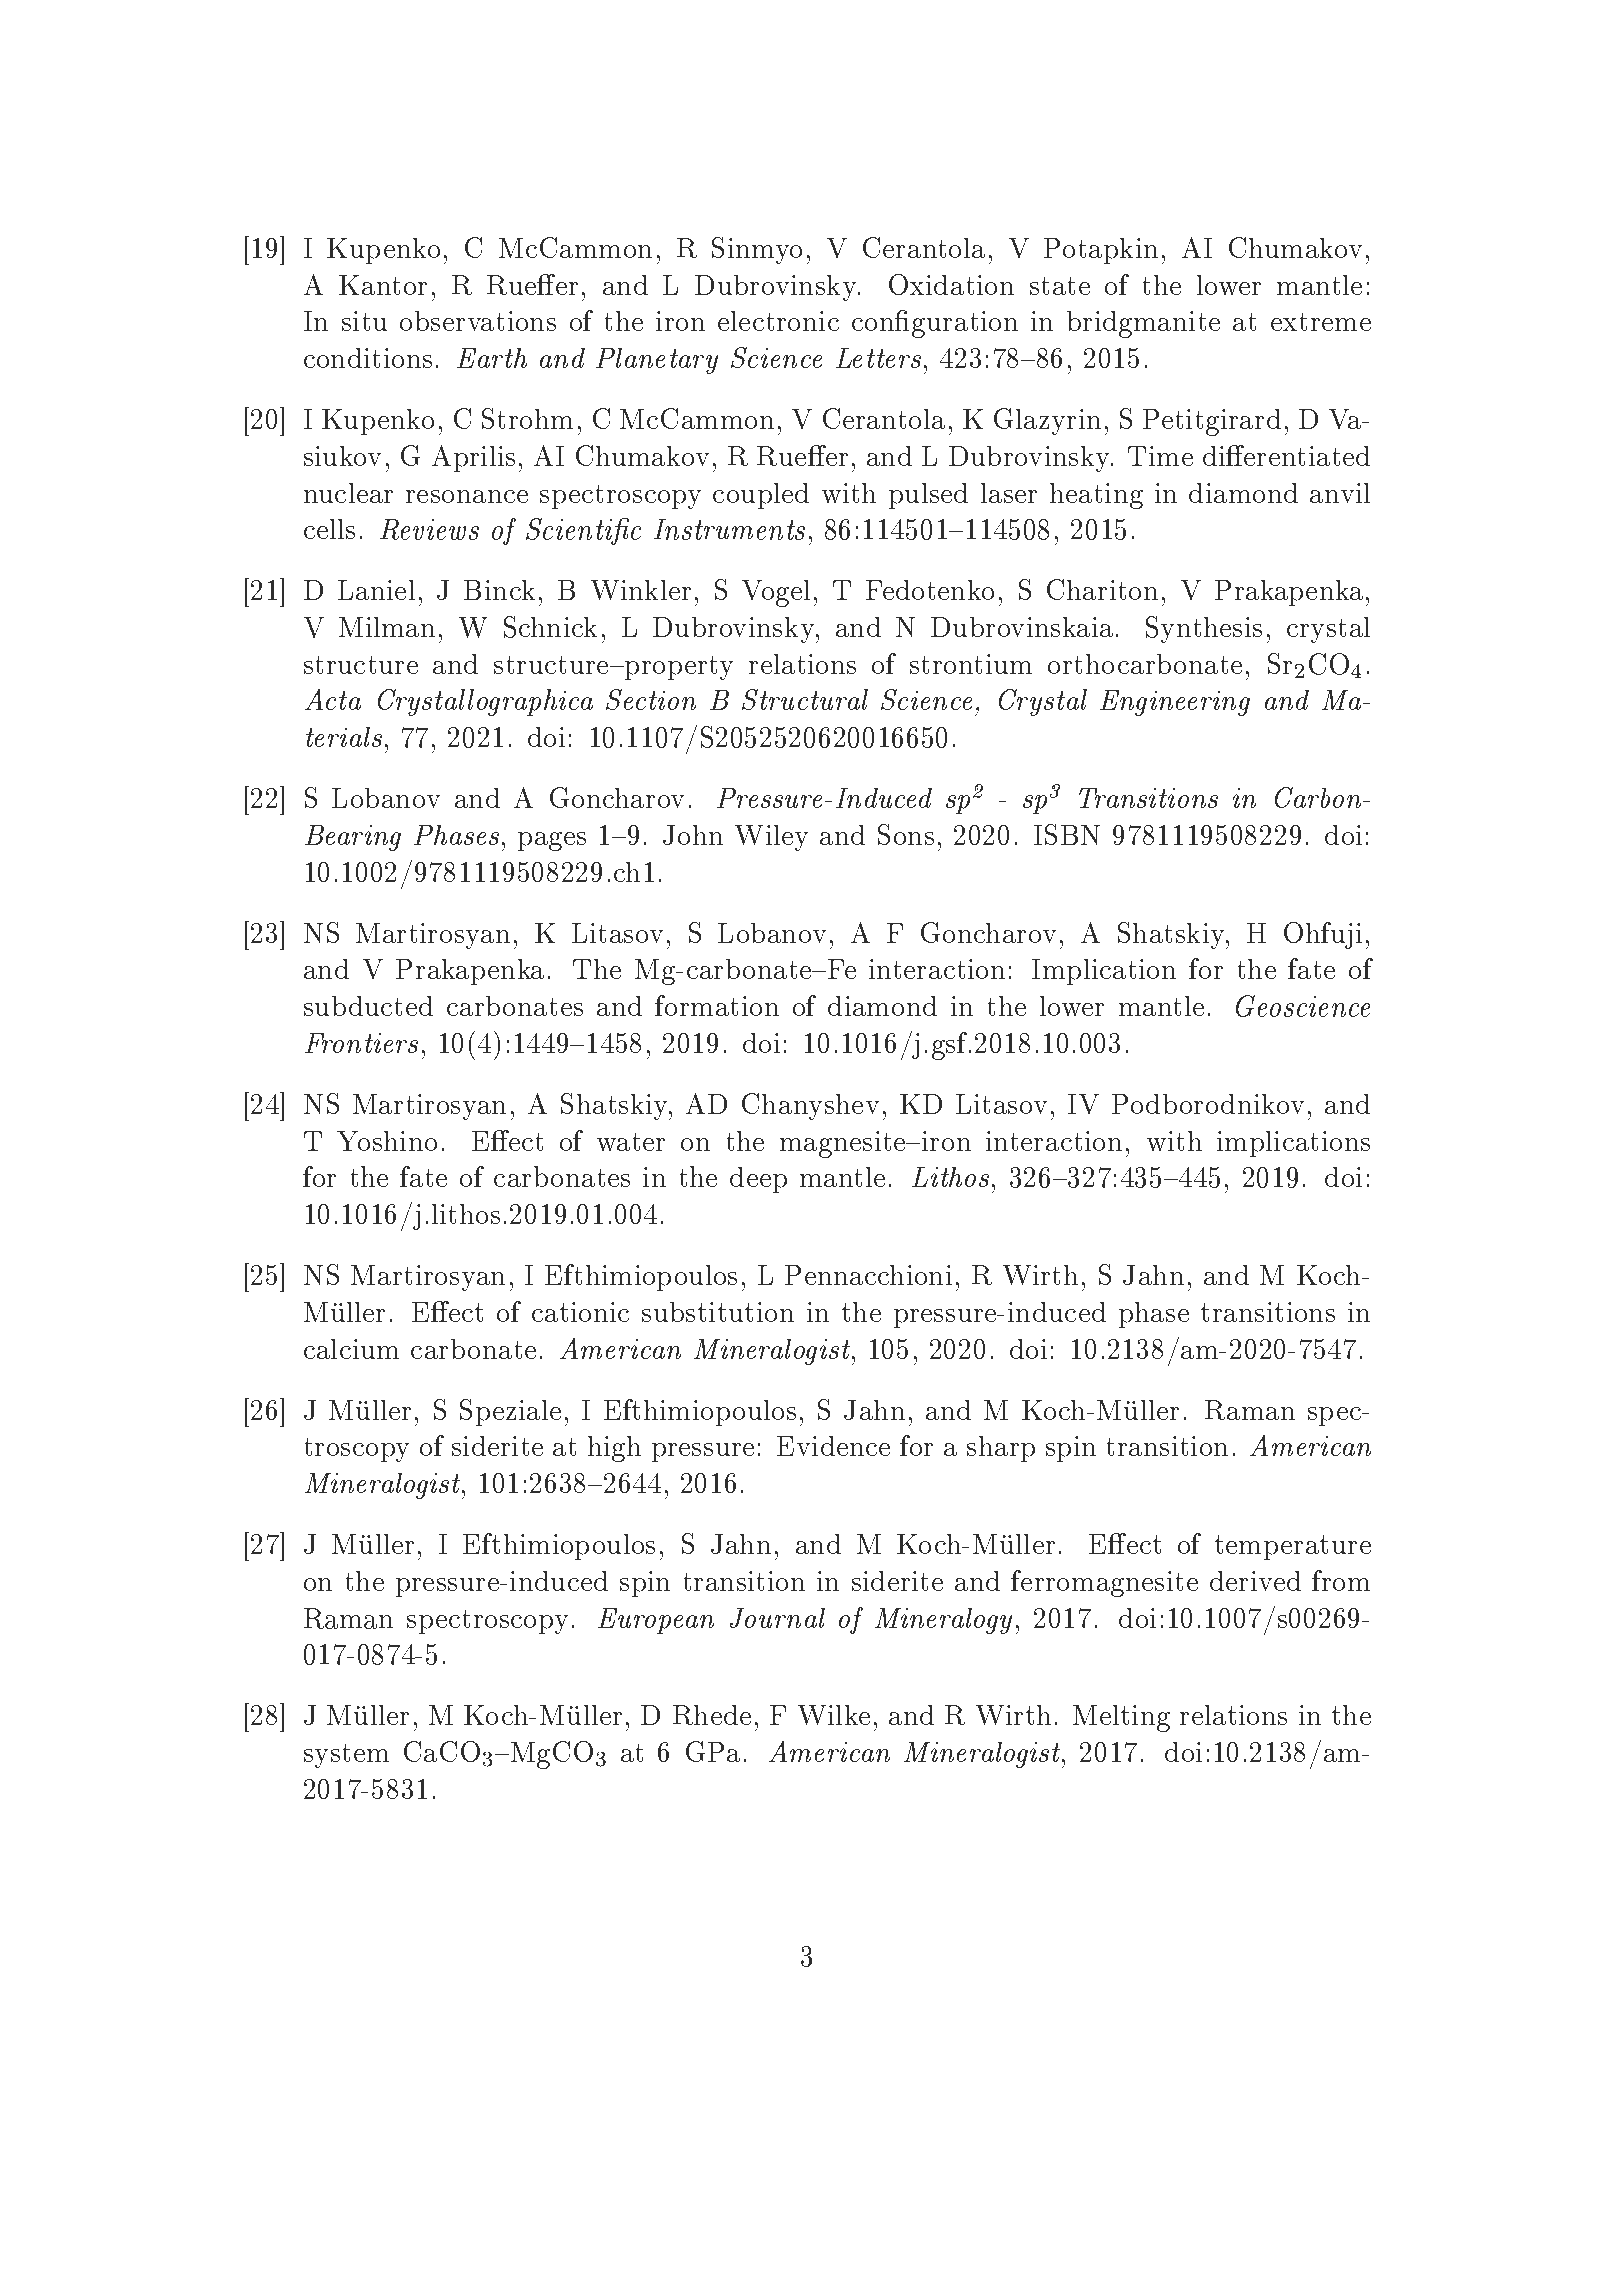 Image resolution: width=1614 pixels, height=2282 pixels. What do you see at coordinates (1321, 322) in the screenshot?
I see `extreme` at bounding box center [1321, 322].
